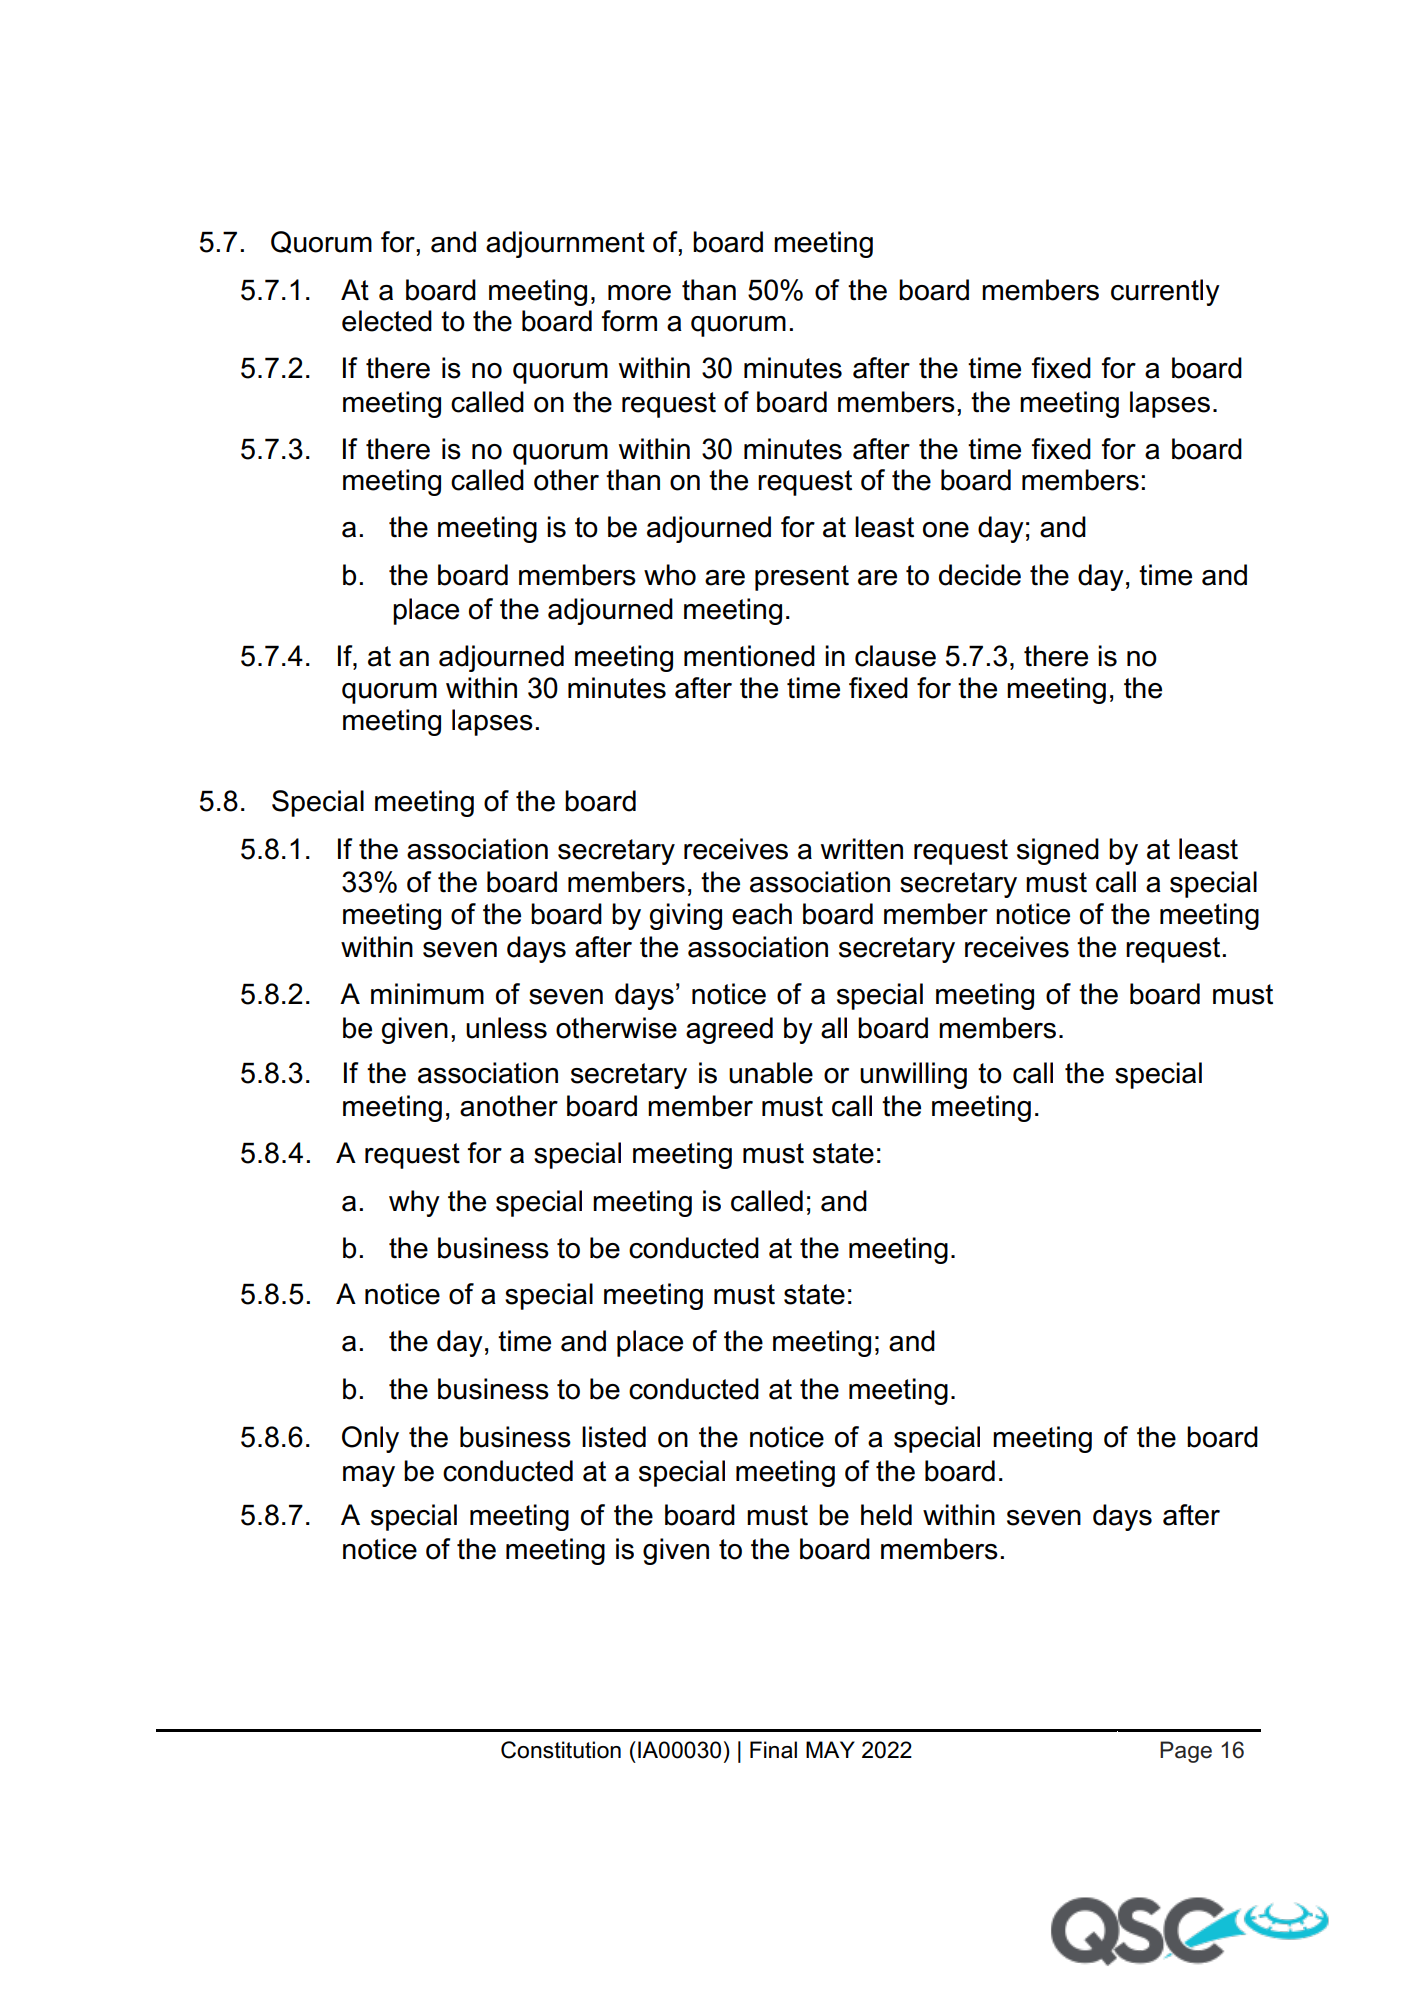 The height and width of the page is (2003, 1416). What do you see at coordinates (639, 293) in the page?
I see `more` at bounding box center [639, 293].
